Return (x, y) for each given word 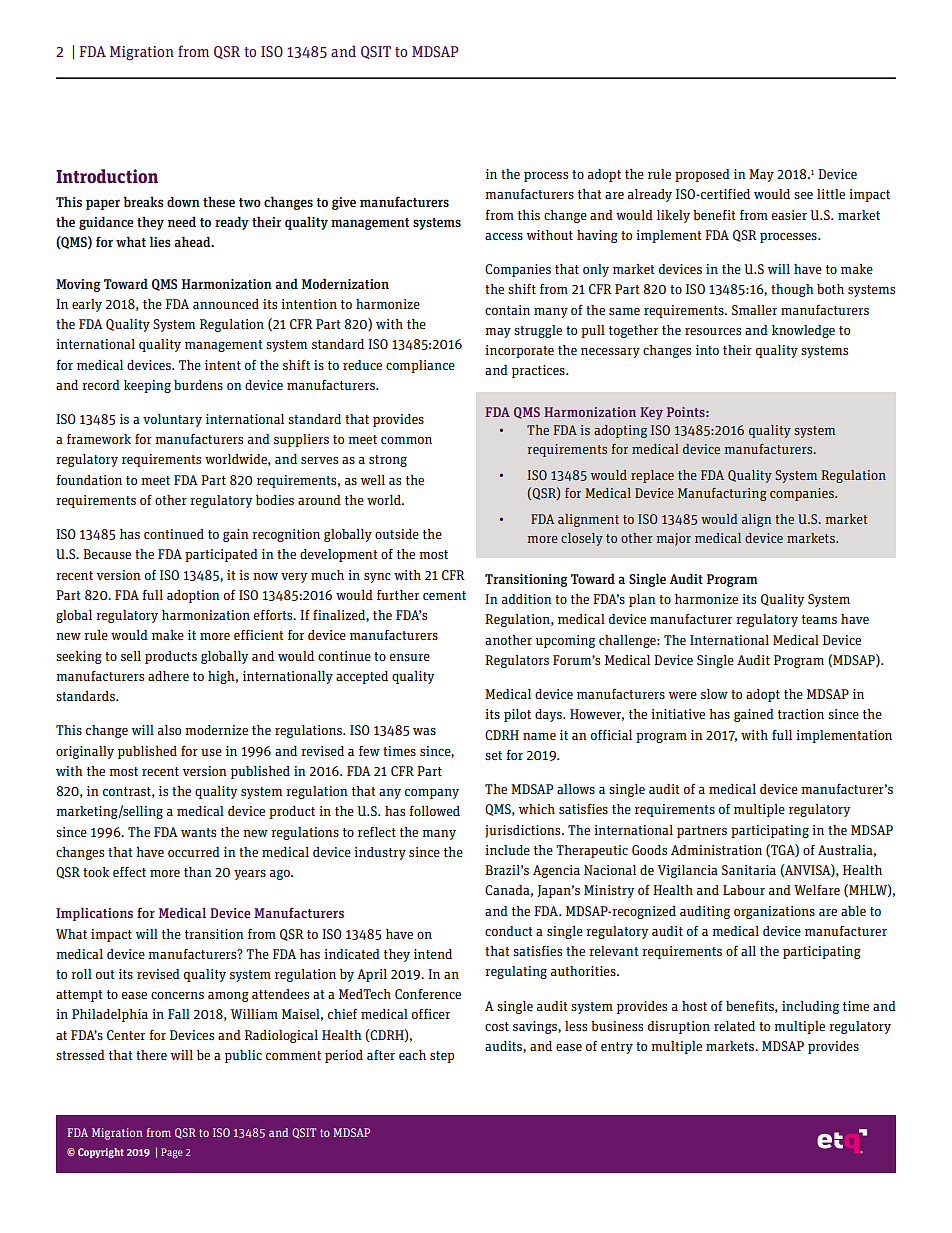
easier (789, 215)
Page (172, 1153)
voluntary (172, 420)
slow (714, 694)
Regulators (517, 661)
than (198, 872)
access (504, 236)
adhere (168, 676)
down (183, 201)
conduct (509, 931)
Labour (744, 890)
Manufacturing (722, 494)
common (406, 440)
